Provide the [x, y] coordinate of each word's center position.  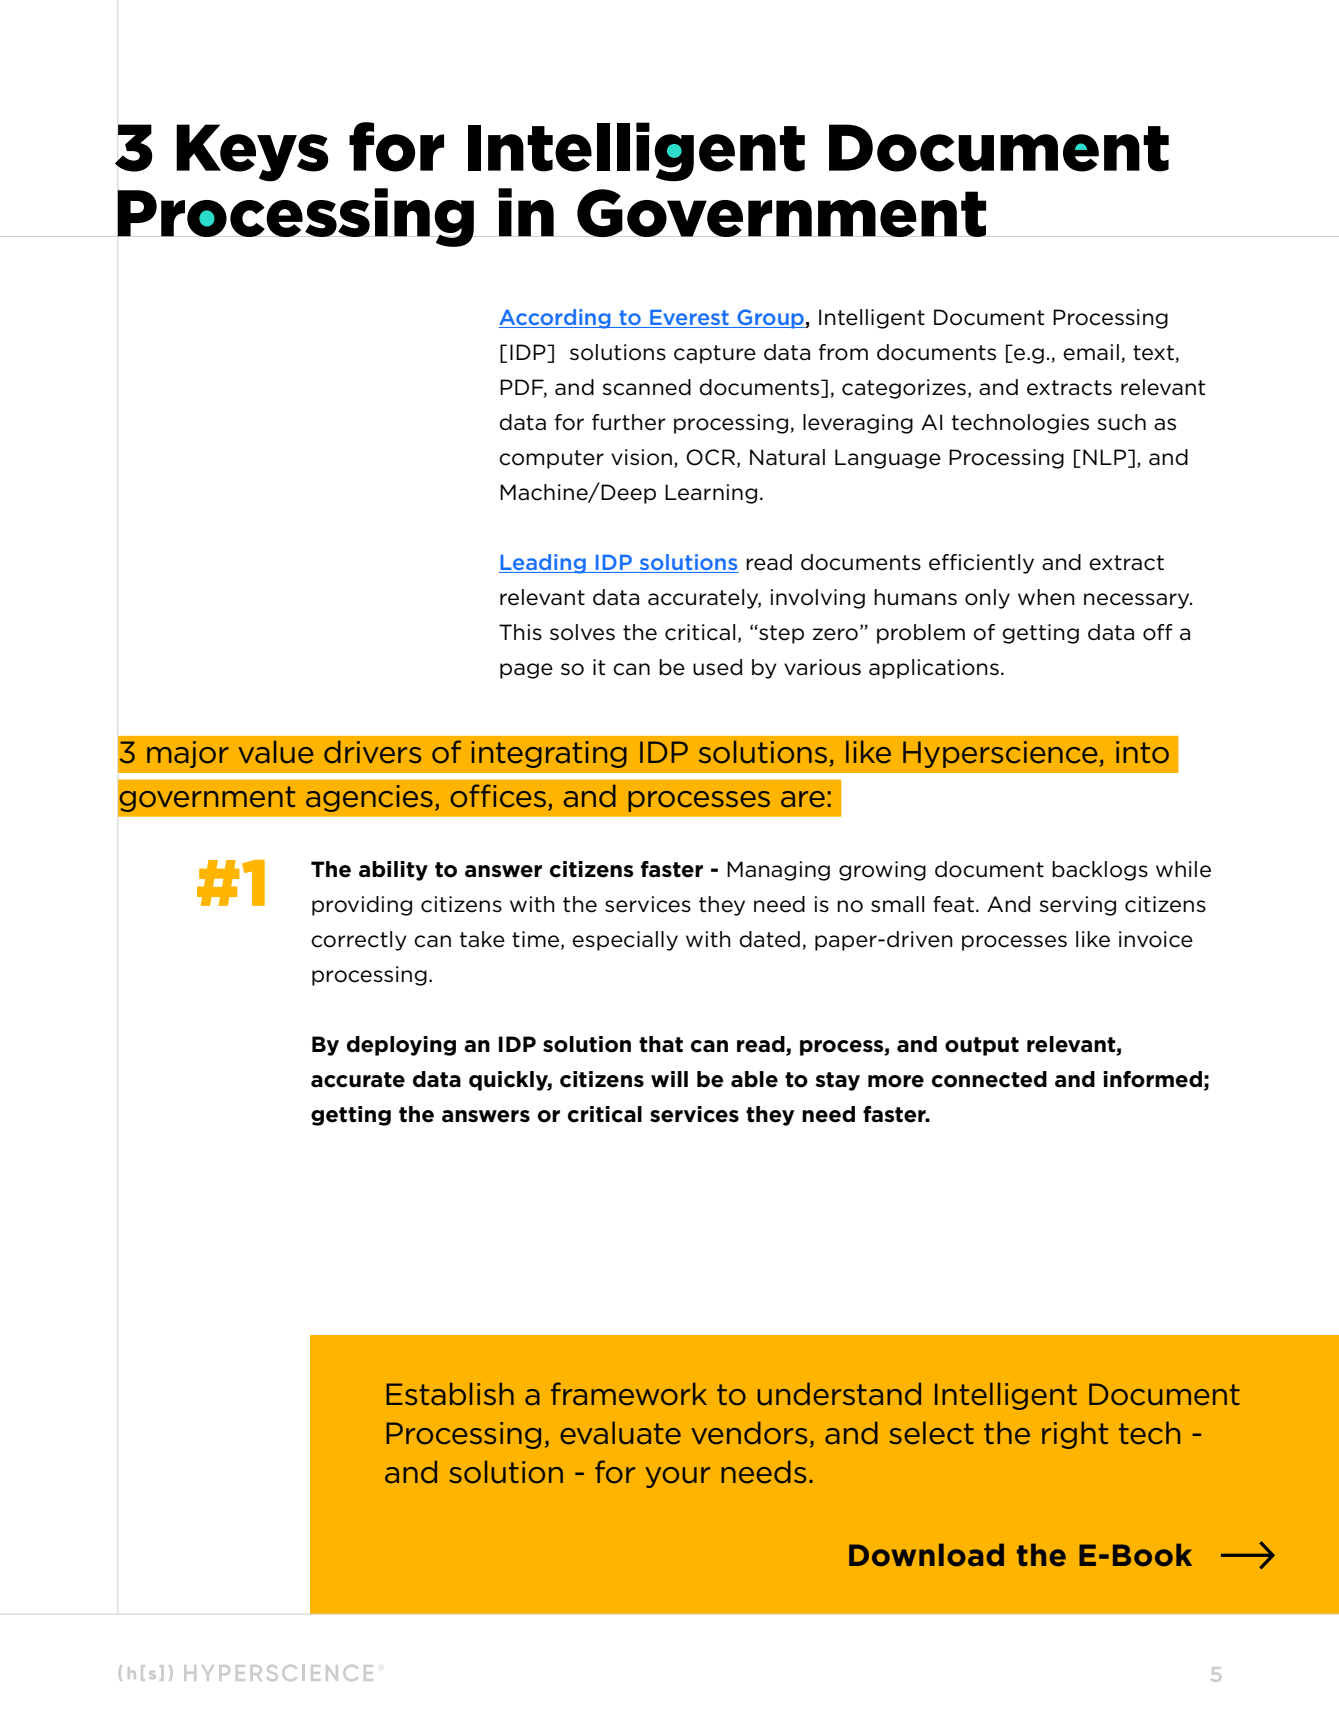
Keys [252, 153]
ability [393, 871]
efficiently [981, 564]
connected [989, 1079]
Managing [778, 871]
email [1091, 352]
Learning [711, 494]
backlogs [1100, 871]
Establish [450, 1394]
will [669, 1079]
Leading [543, 564]
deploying [401, 1046]
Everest [689, 319]
